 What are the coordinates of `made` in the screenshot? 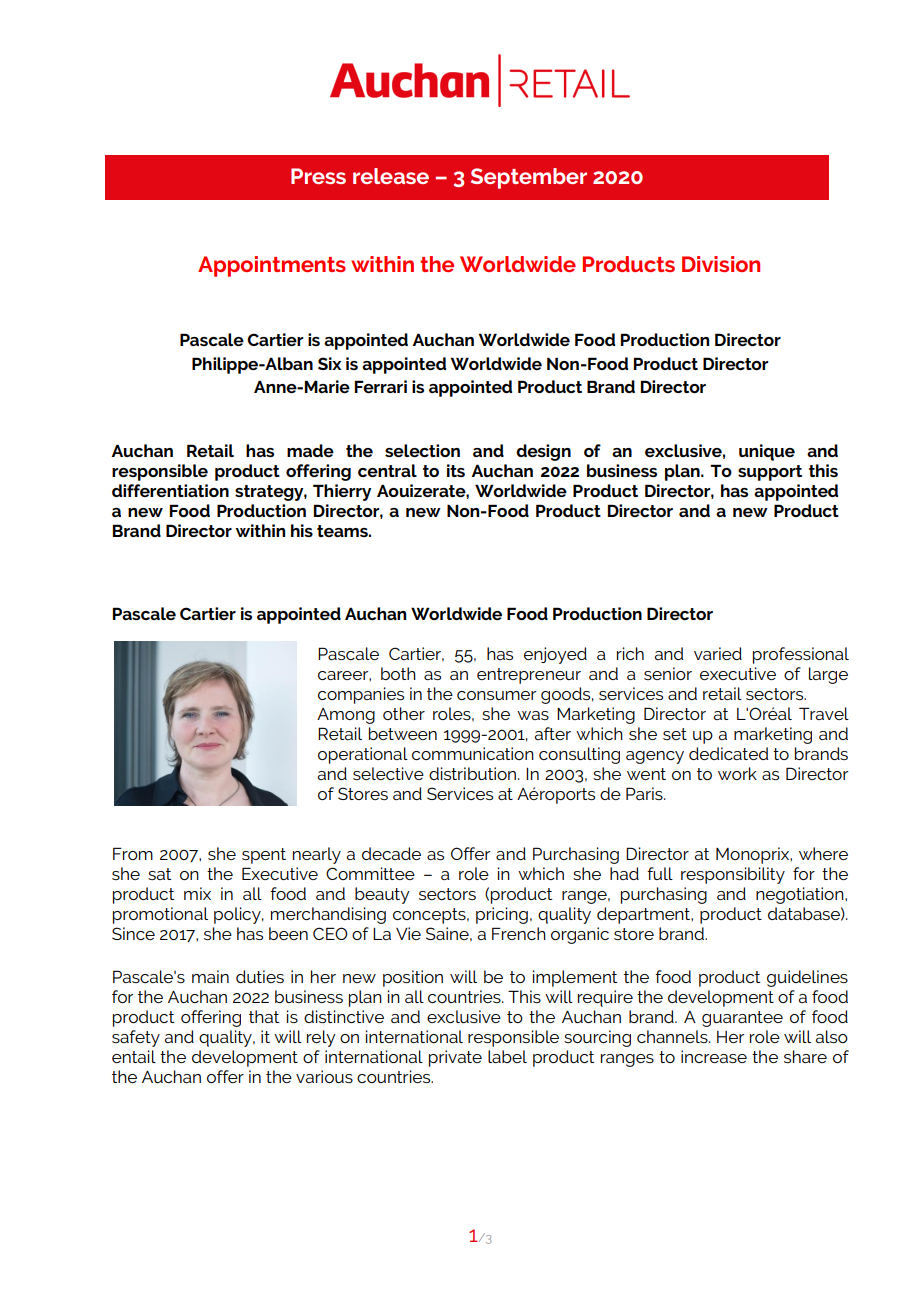 It's located at (310, 450).
